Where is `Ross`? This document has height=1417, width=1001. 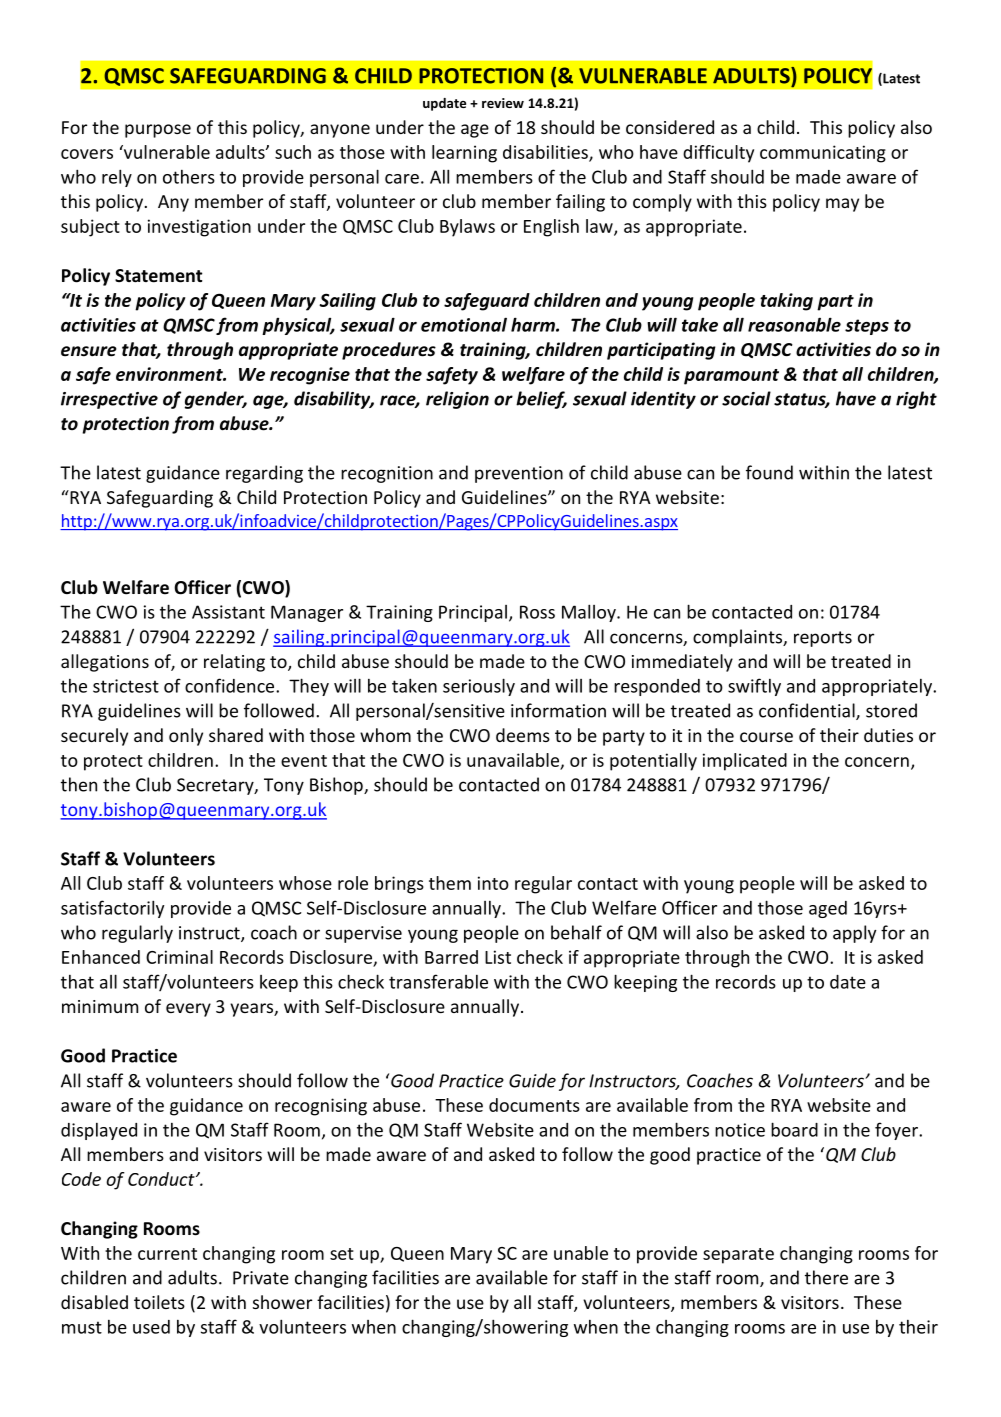
Ross is located at coordinates (537, 612).
